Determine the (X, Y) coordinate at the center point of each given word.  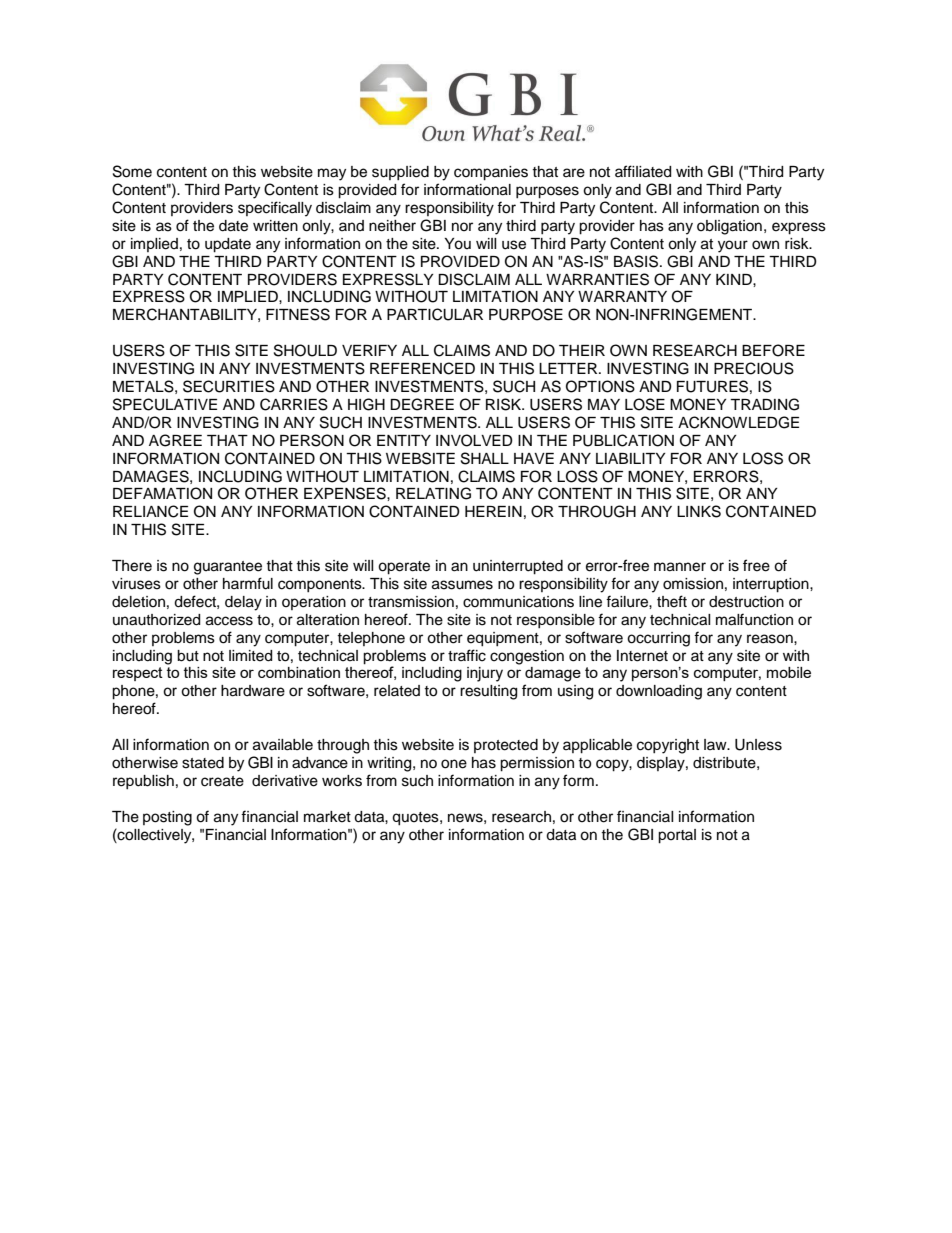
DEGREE (422, 404)
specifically (275, 209)
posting (167, 818)
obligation (729, 227)
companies (491, 173)
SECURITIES (229, 386)
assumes (462, 585)
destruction (746, 602)
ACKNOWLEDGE (738, 422)
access (229, 621)
